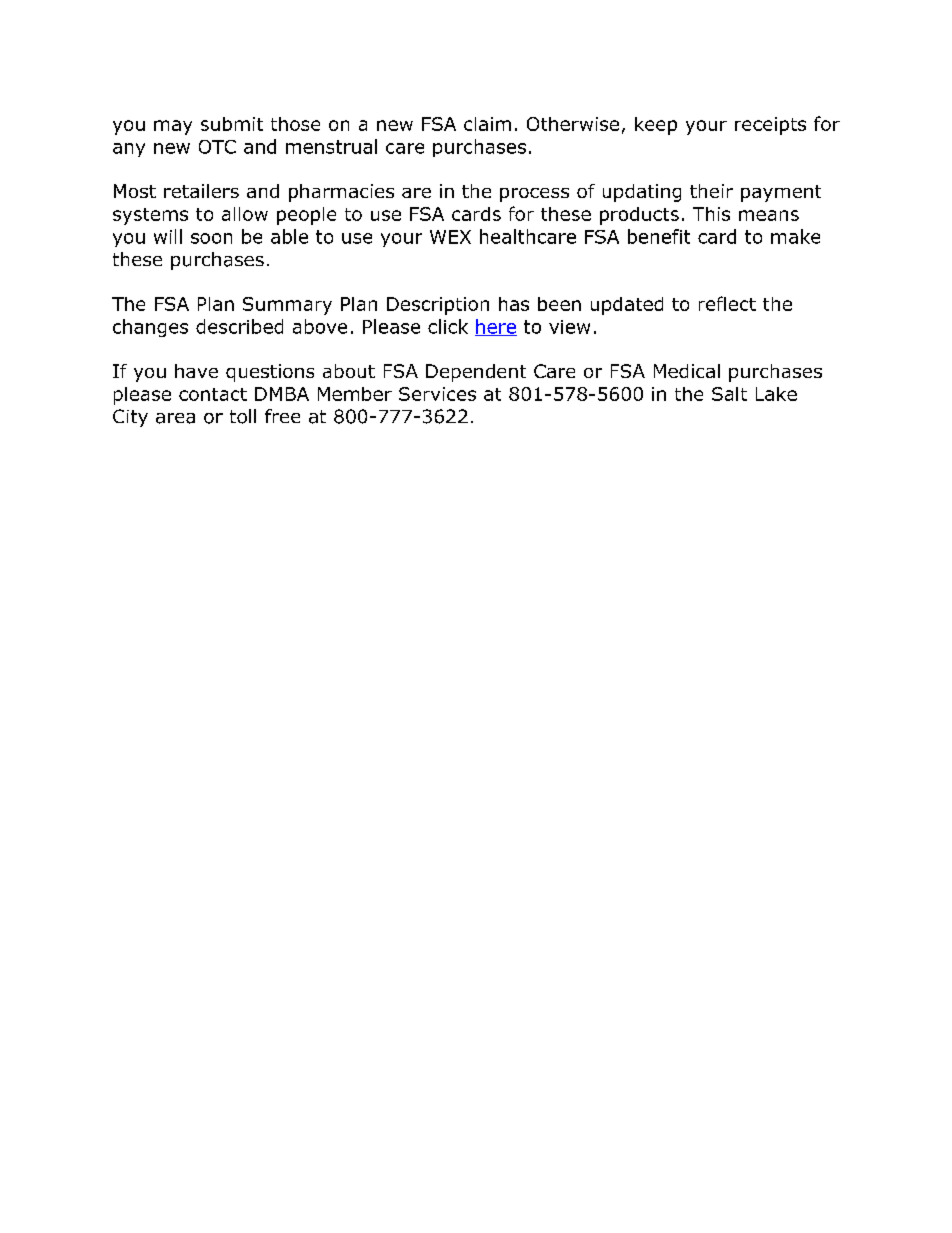  Describe the element at coordinates (173, 127) in the screenshot. I see `may` at that location.
